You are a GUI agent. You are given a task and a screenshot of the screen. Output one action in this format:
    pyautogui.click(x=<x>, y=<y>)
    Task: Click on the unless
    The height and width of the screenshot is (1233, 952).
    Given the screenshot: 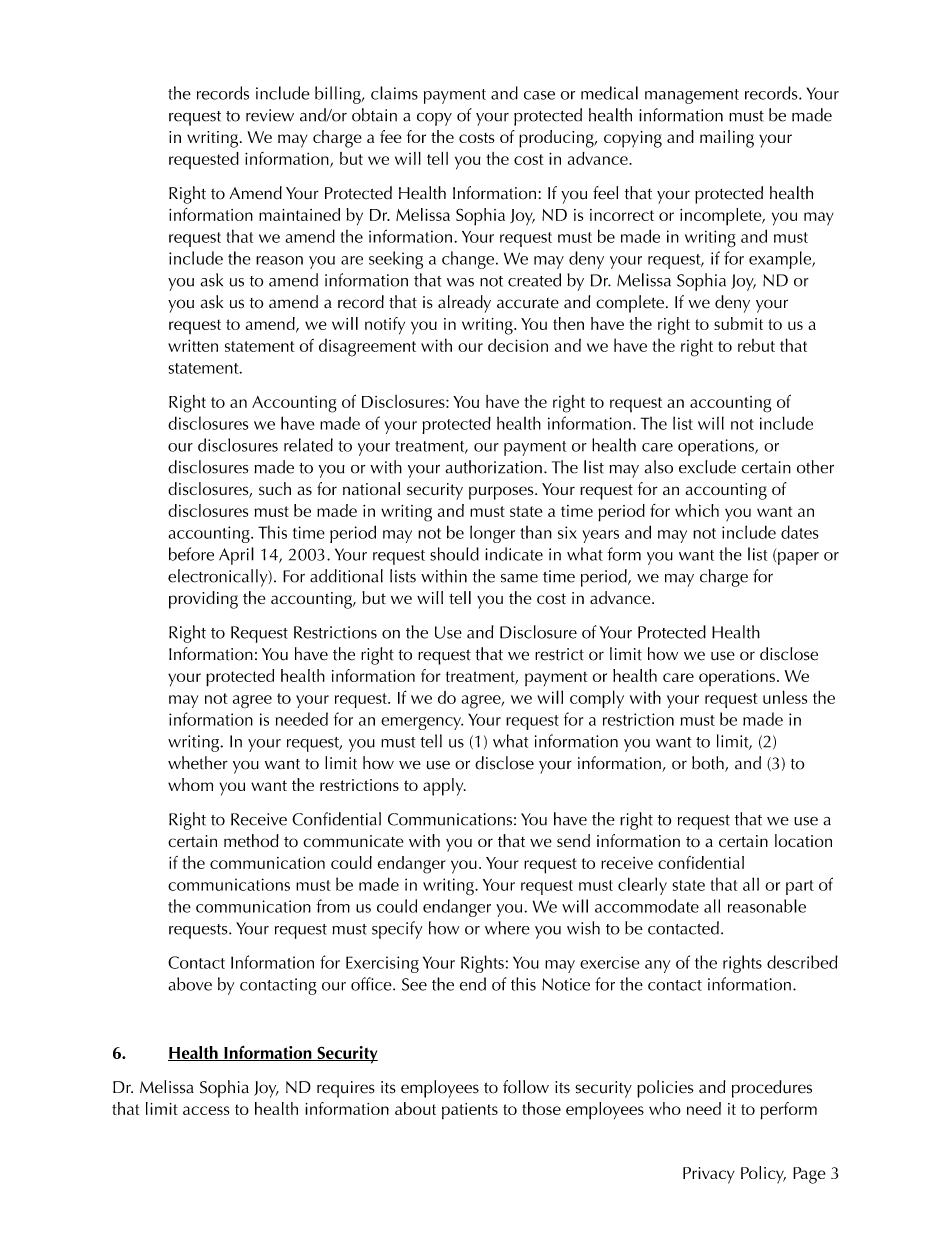 What is the action you would take?
    pyautogui.click(x=785, y=697)
